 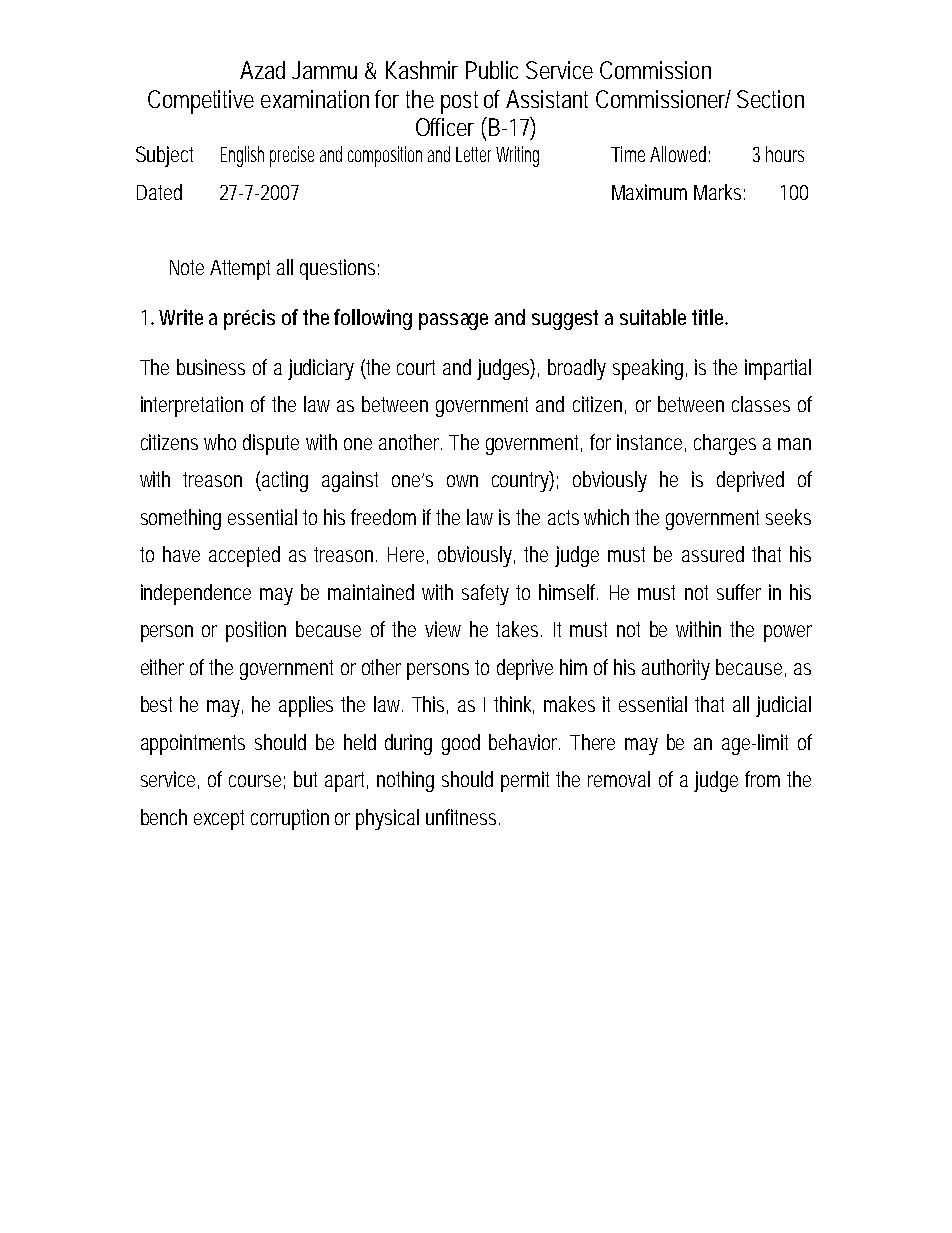 I want to click on Section, so click(x=770, y=99).
